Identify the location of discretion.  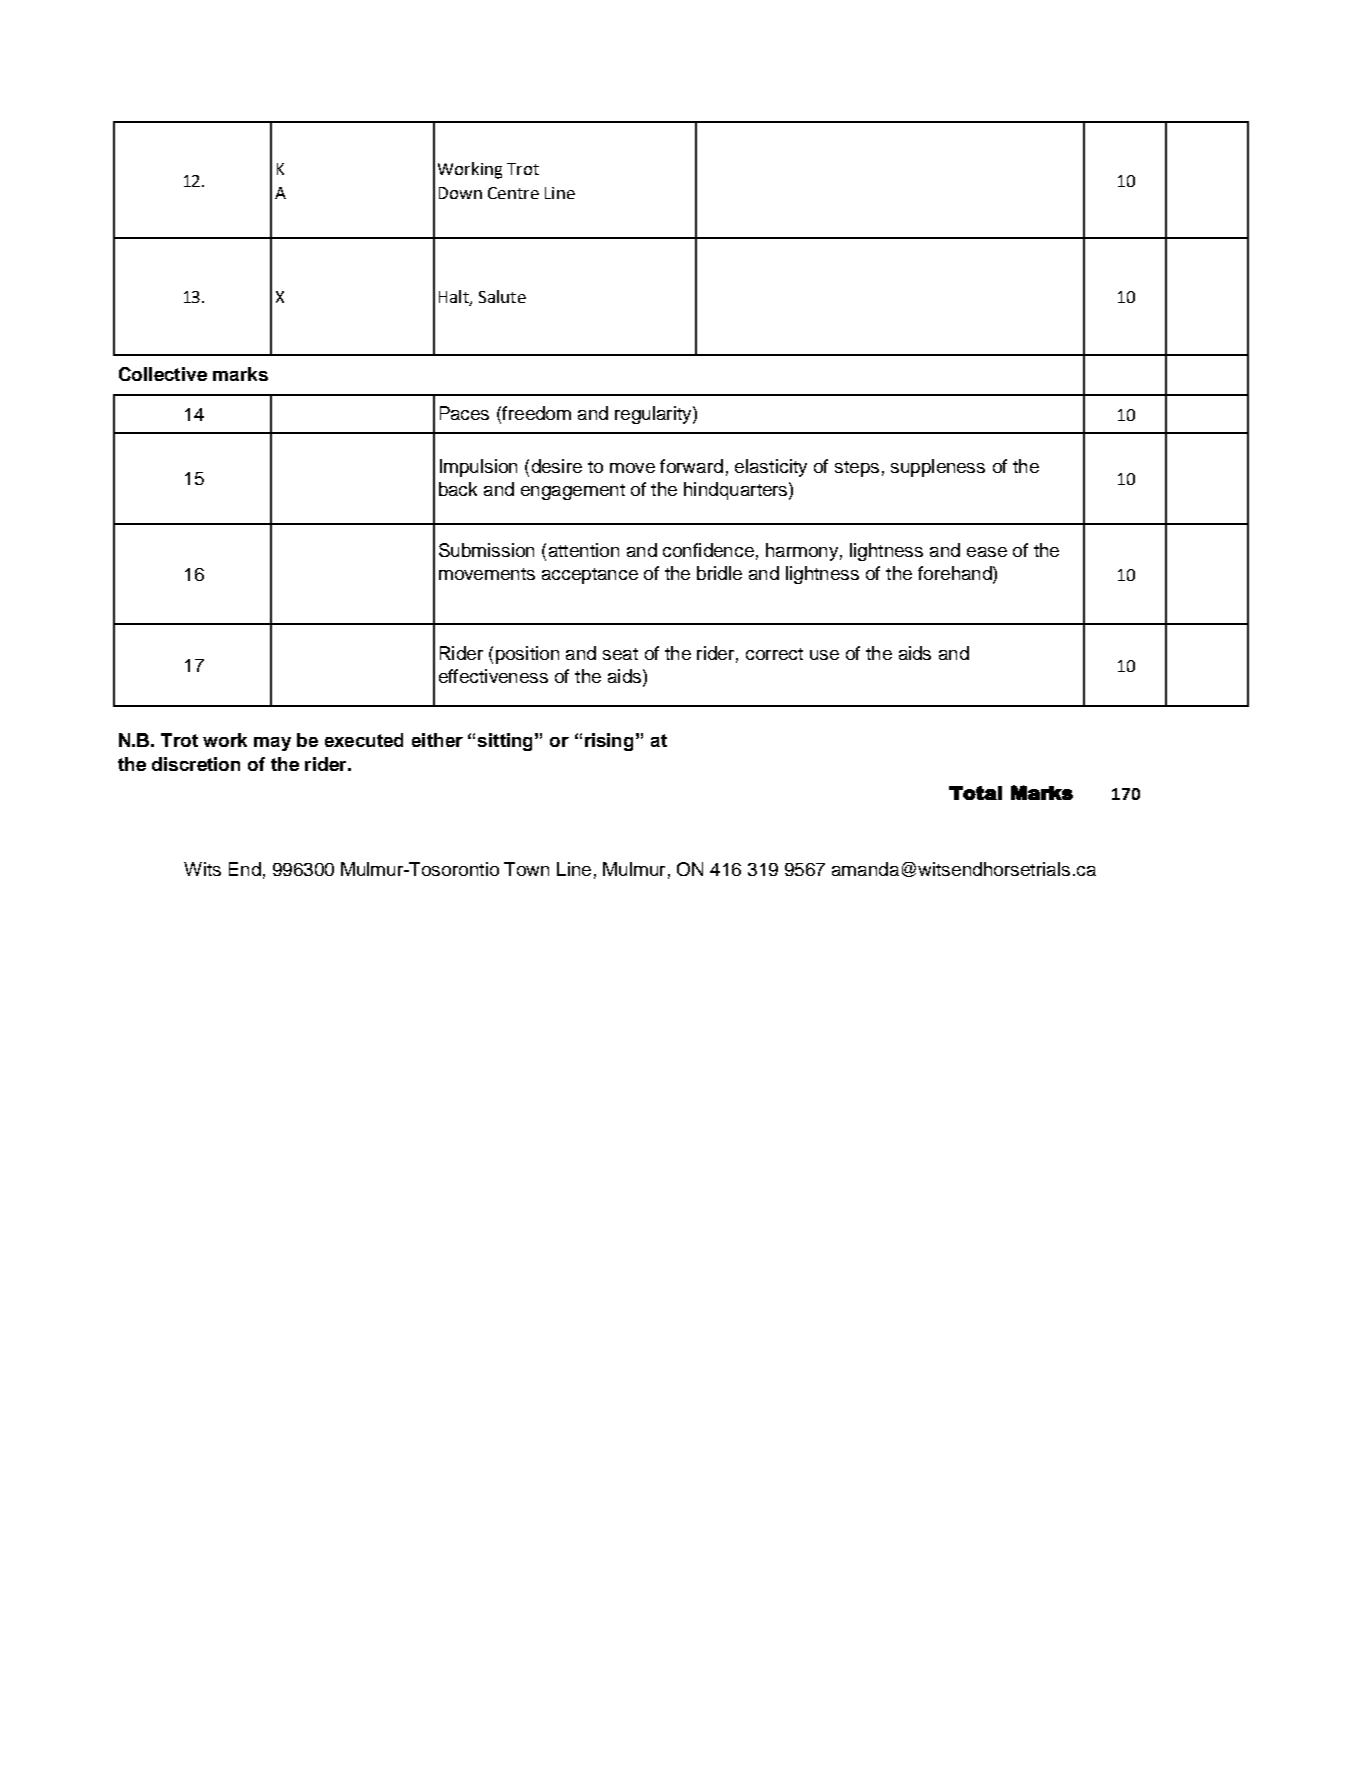
(196, 764).
